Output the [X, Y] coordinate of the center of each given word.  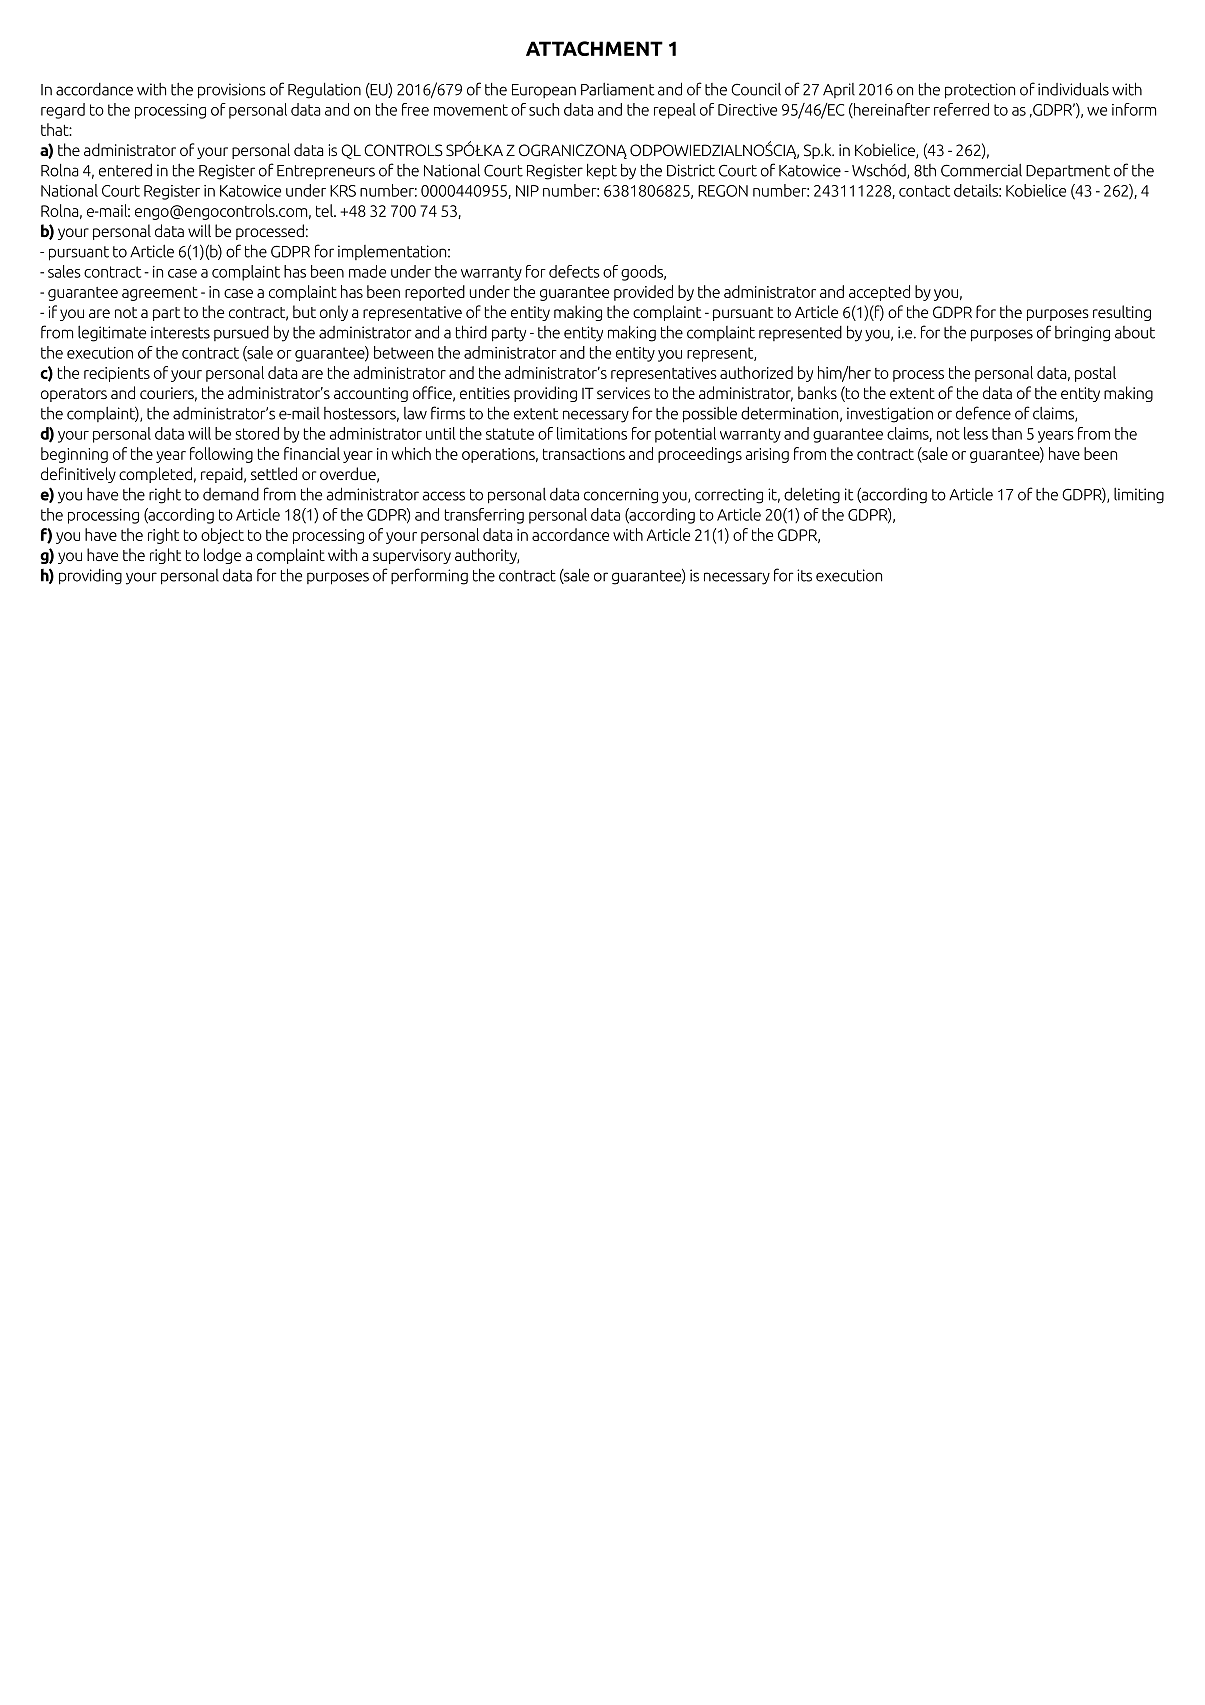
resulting [1122, 313]
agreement [160, 294]
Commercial [981, 170]
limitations [592, 433]
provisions [232, 91]
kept [602, 172]
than [1007, 433]
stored [257, 433]
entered [125, 170]
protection [980, 91]
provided [643, 293]
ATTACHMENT [594, 48]
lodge [222, 556]
